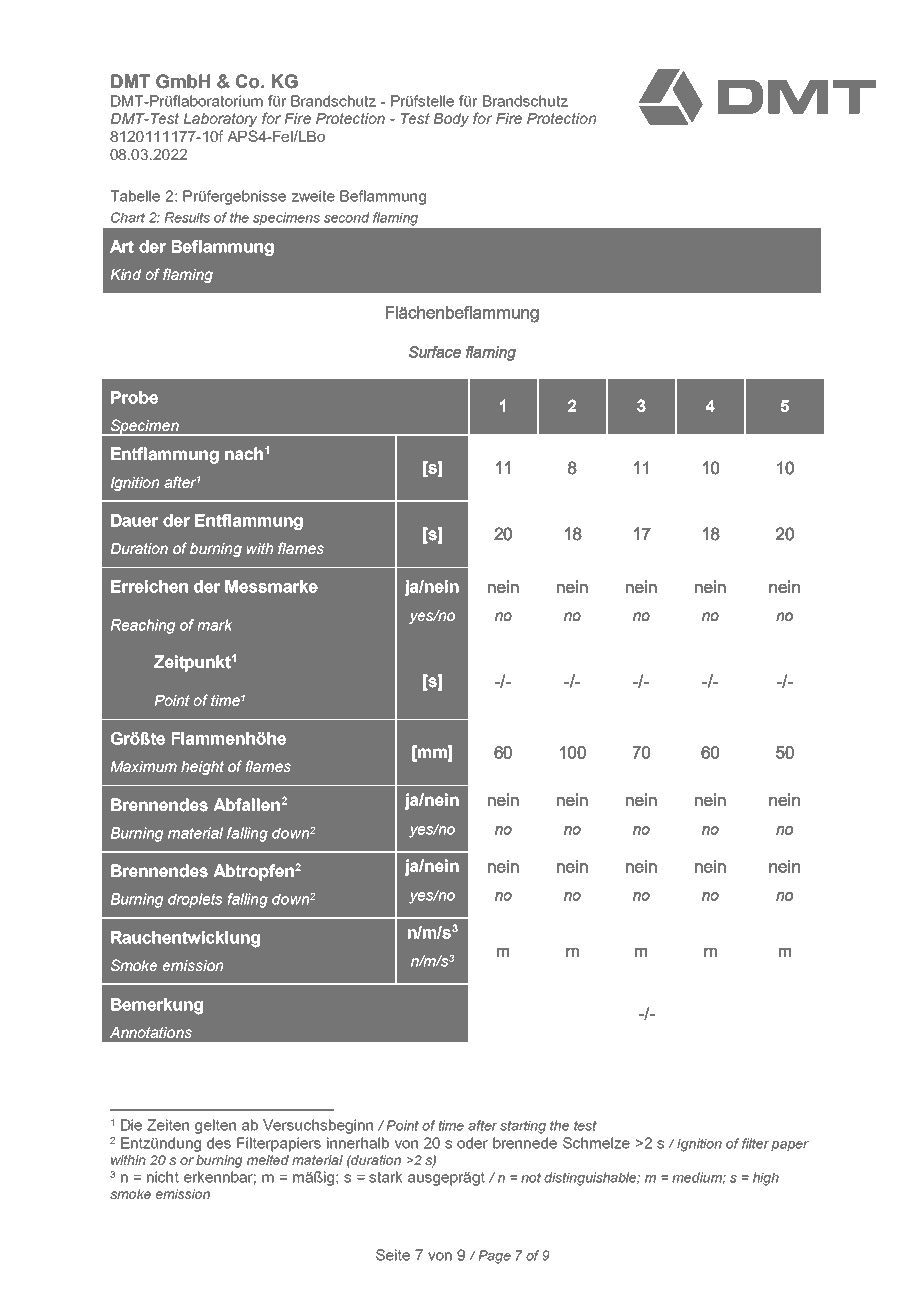 This image has width=924, height=1308. Describe the element at coordinates (766, 1179) in the image. I see `high` at that location.
